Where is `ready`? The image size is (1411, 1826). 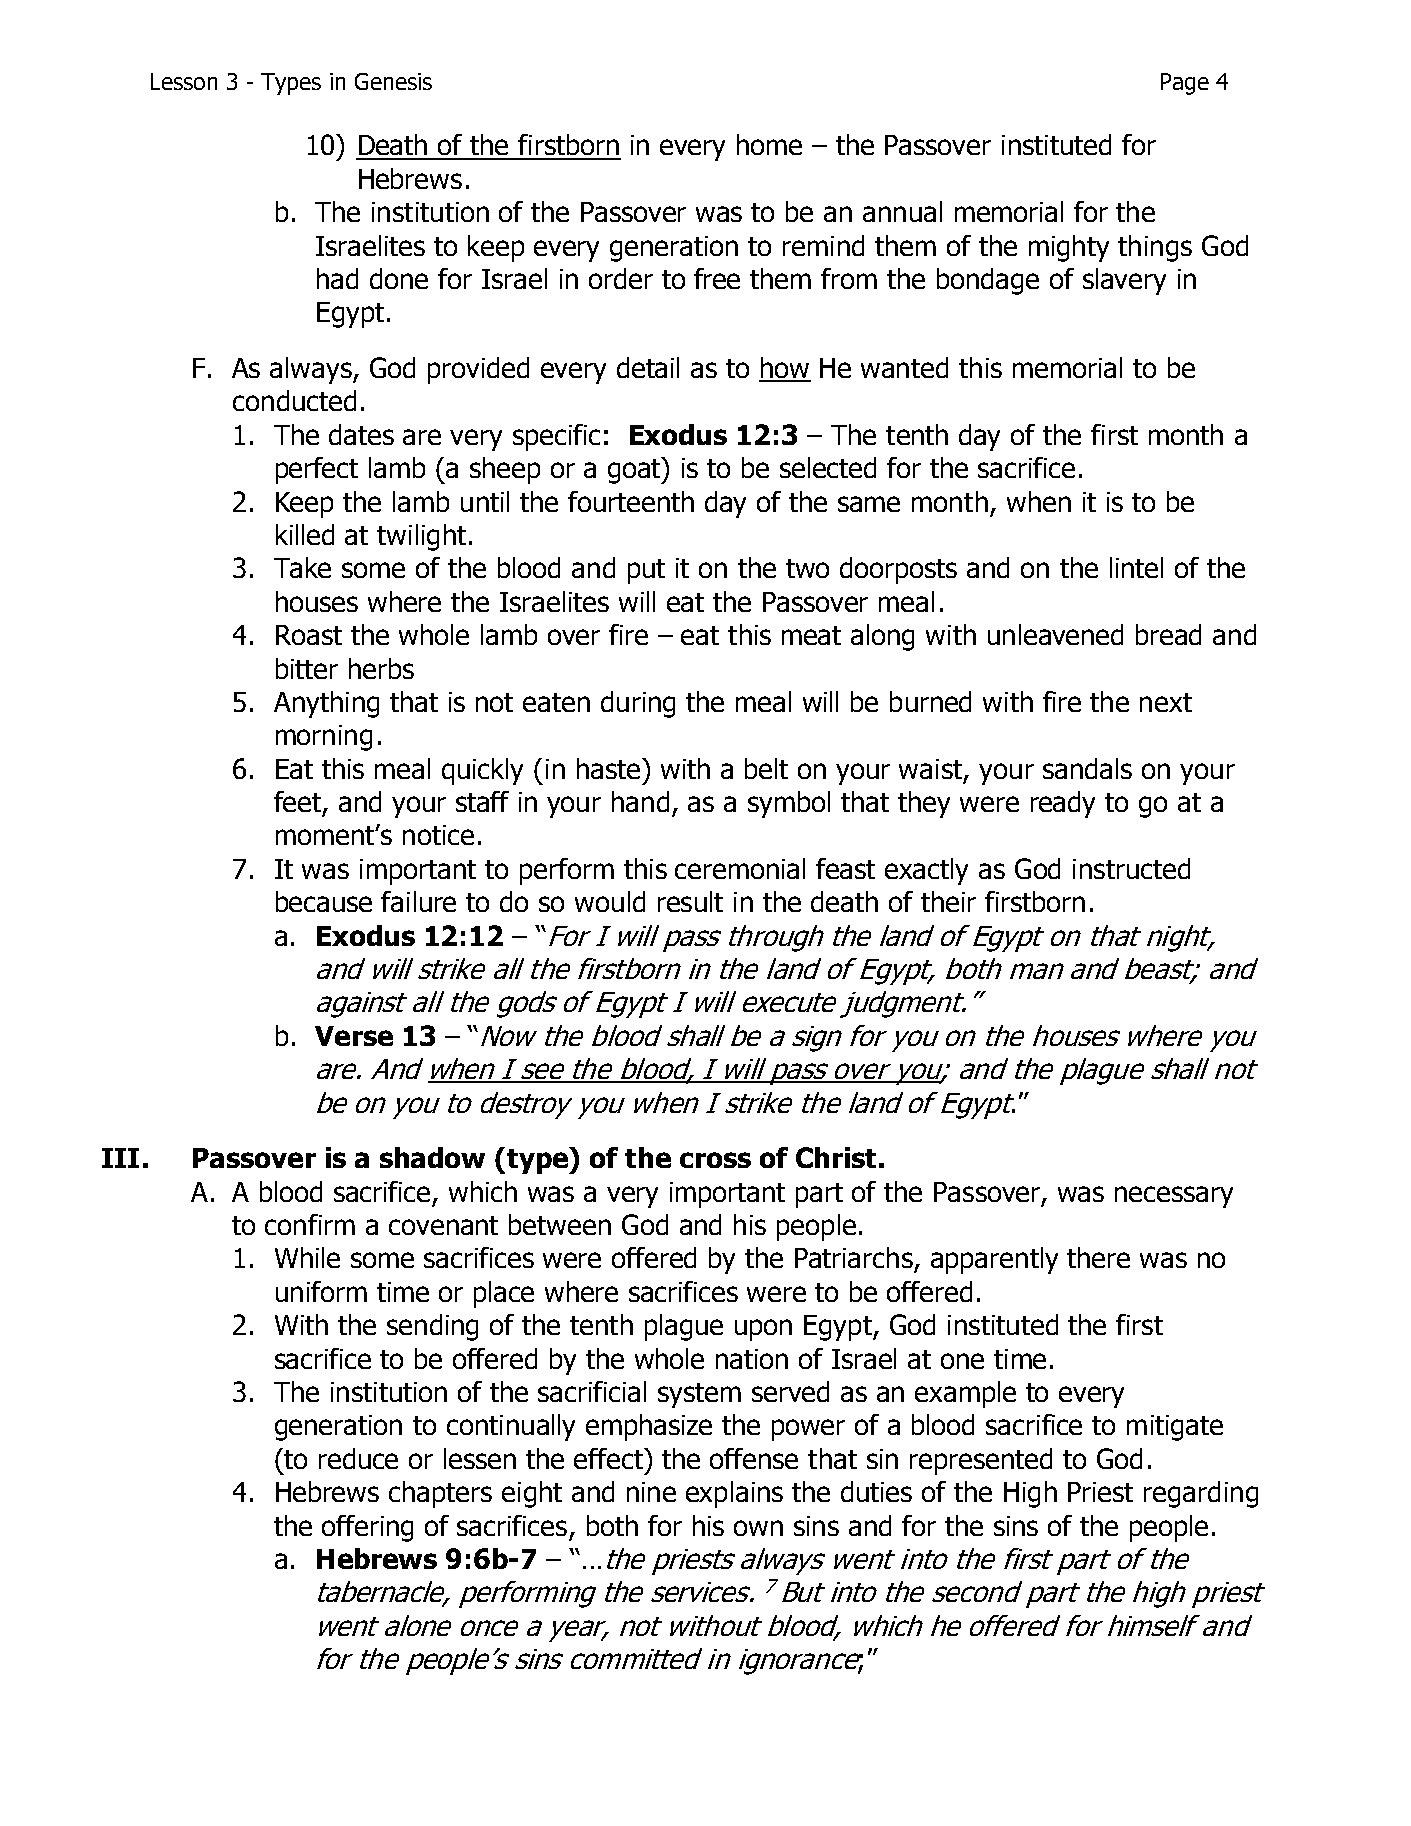 ready is located at coordinates (1063, 804).
